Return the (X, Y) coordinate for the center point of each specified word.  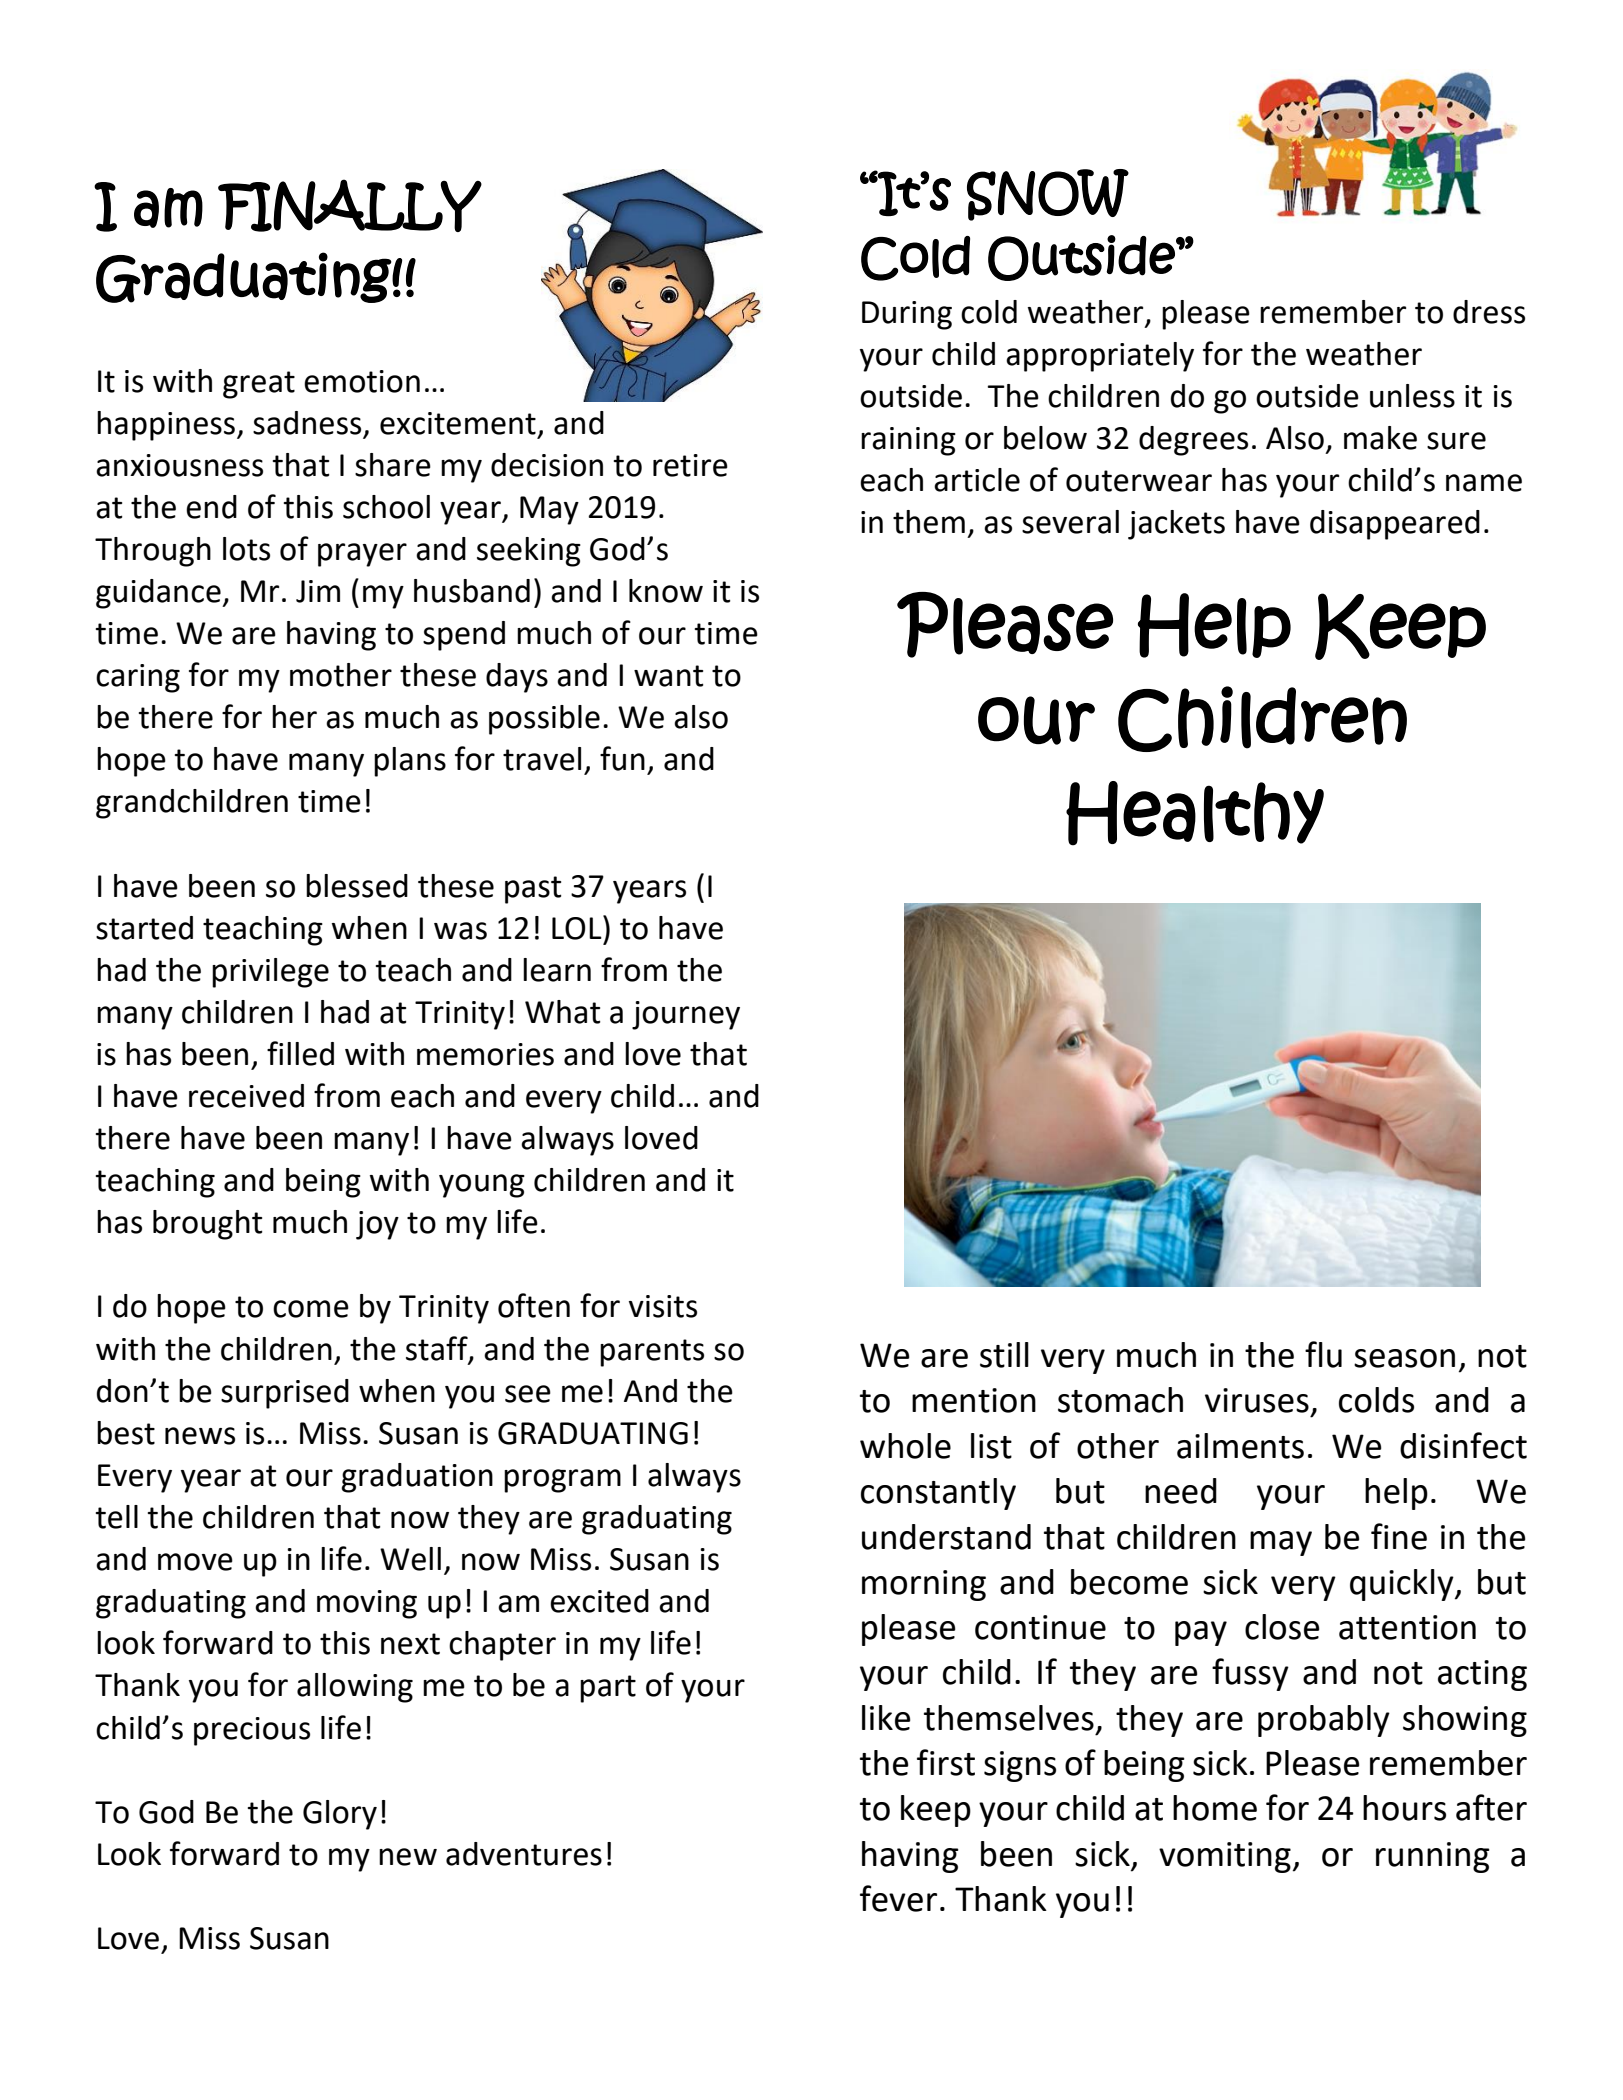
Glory (340, 1815)
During (907, 315)
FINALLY (350, 205)
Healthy (1195, 813)
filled (300, 1053)
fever (898, 1898)
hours (1404, 1808)
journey (686, 1015)
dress (1489, 312)
